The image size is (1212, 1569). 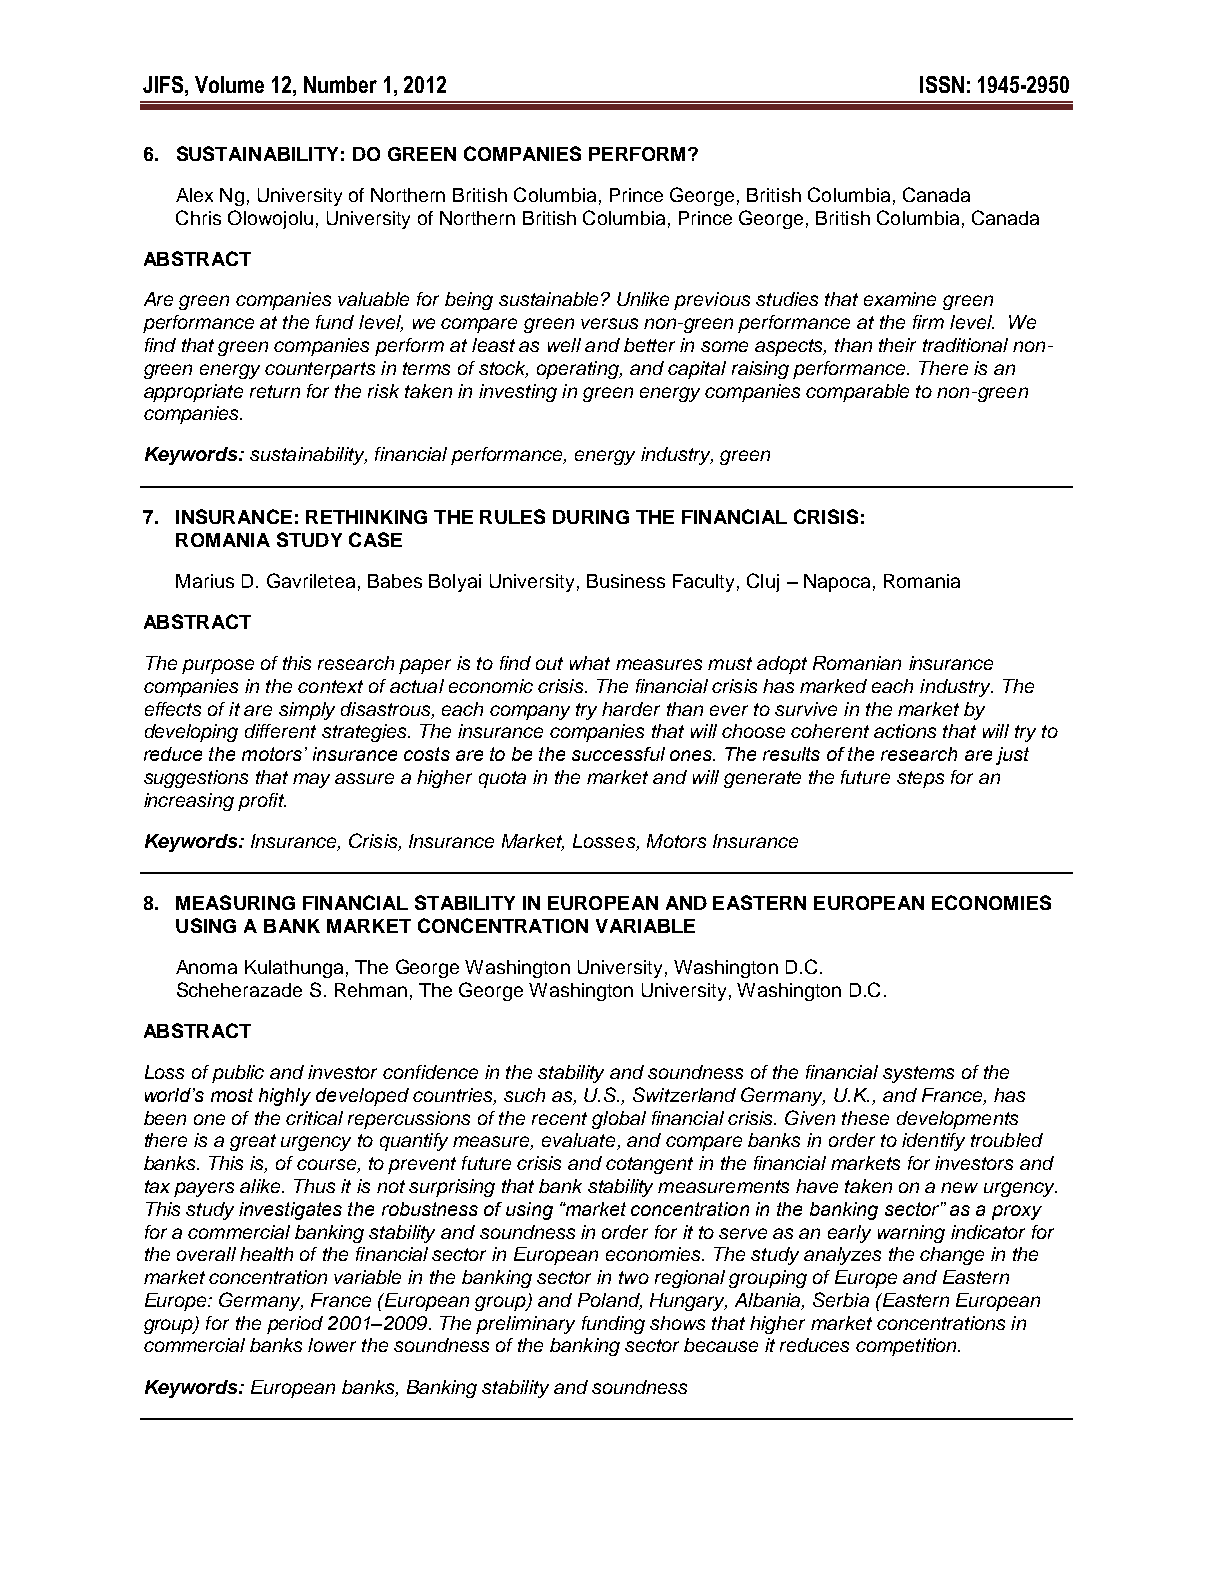 I want to click on different, so click(x=280, y=731).
